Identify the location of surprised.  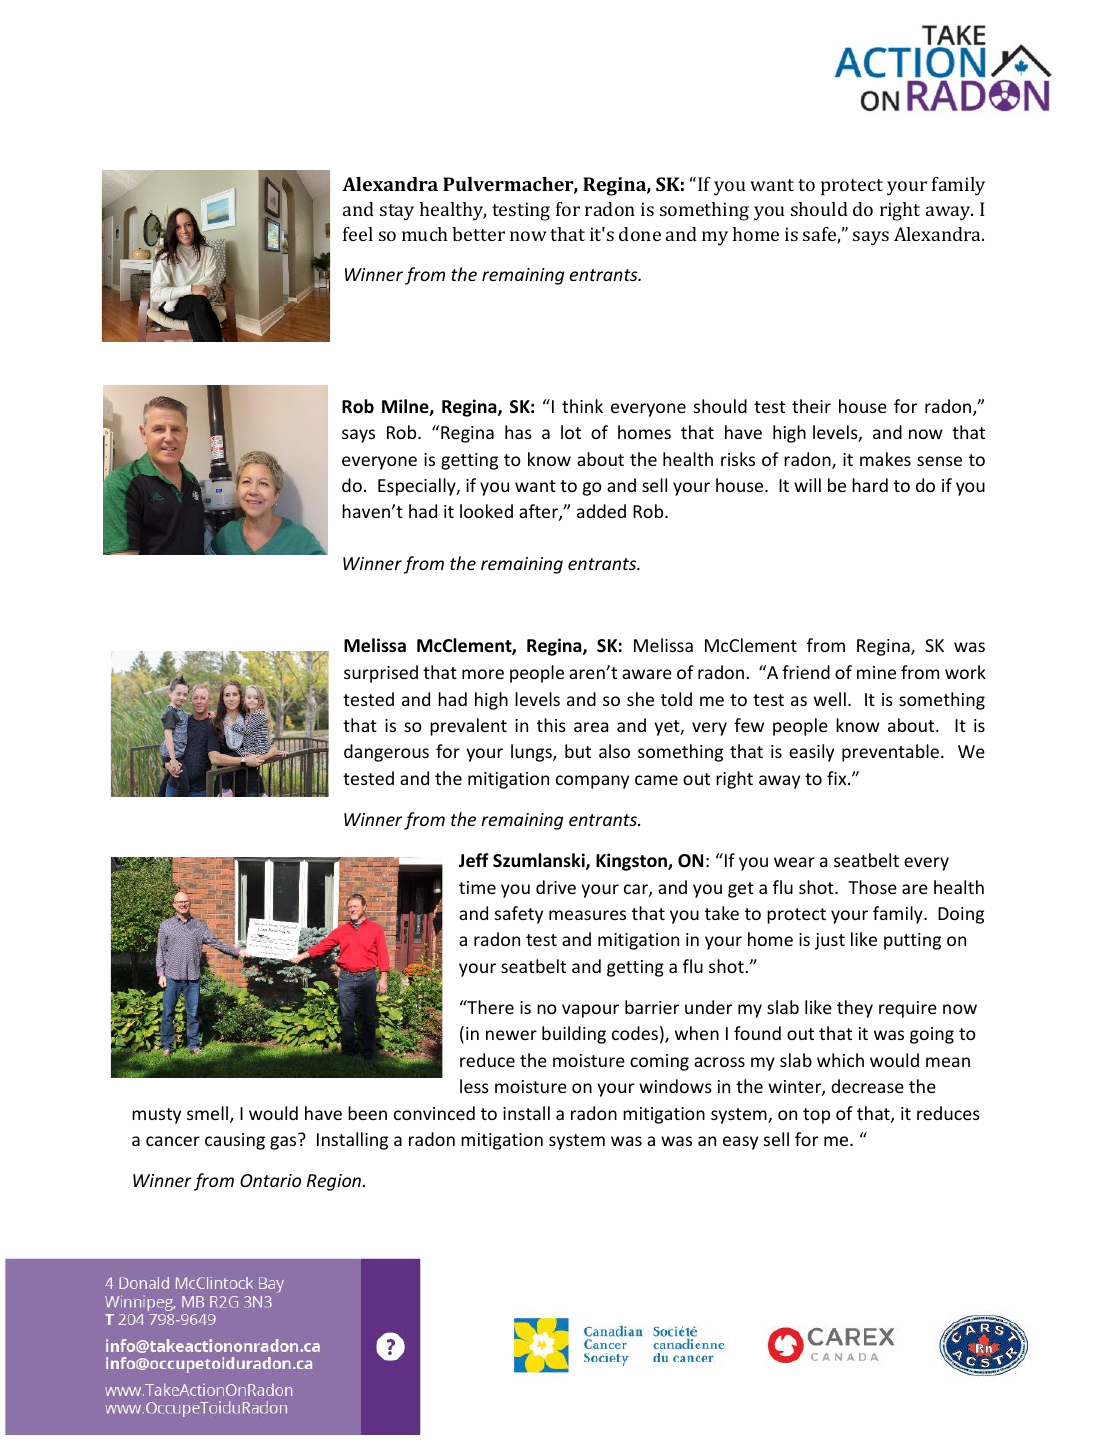
(381, 674).
